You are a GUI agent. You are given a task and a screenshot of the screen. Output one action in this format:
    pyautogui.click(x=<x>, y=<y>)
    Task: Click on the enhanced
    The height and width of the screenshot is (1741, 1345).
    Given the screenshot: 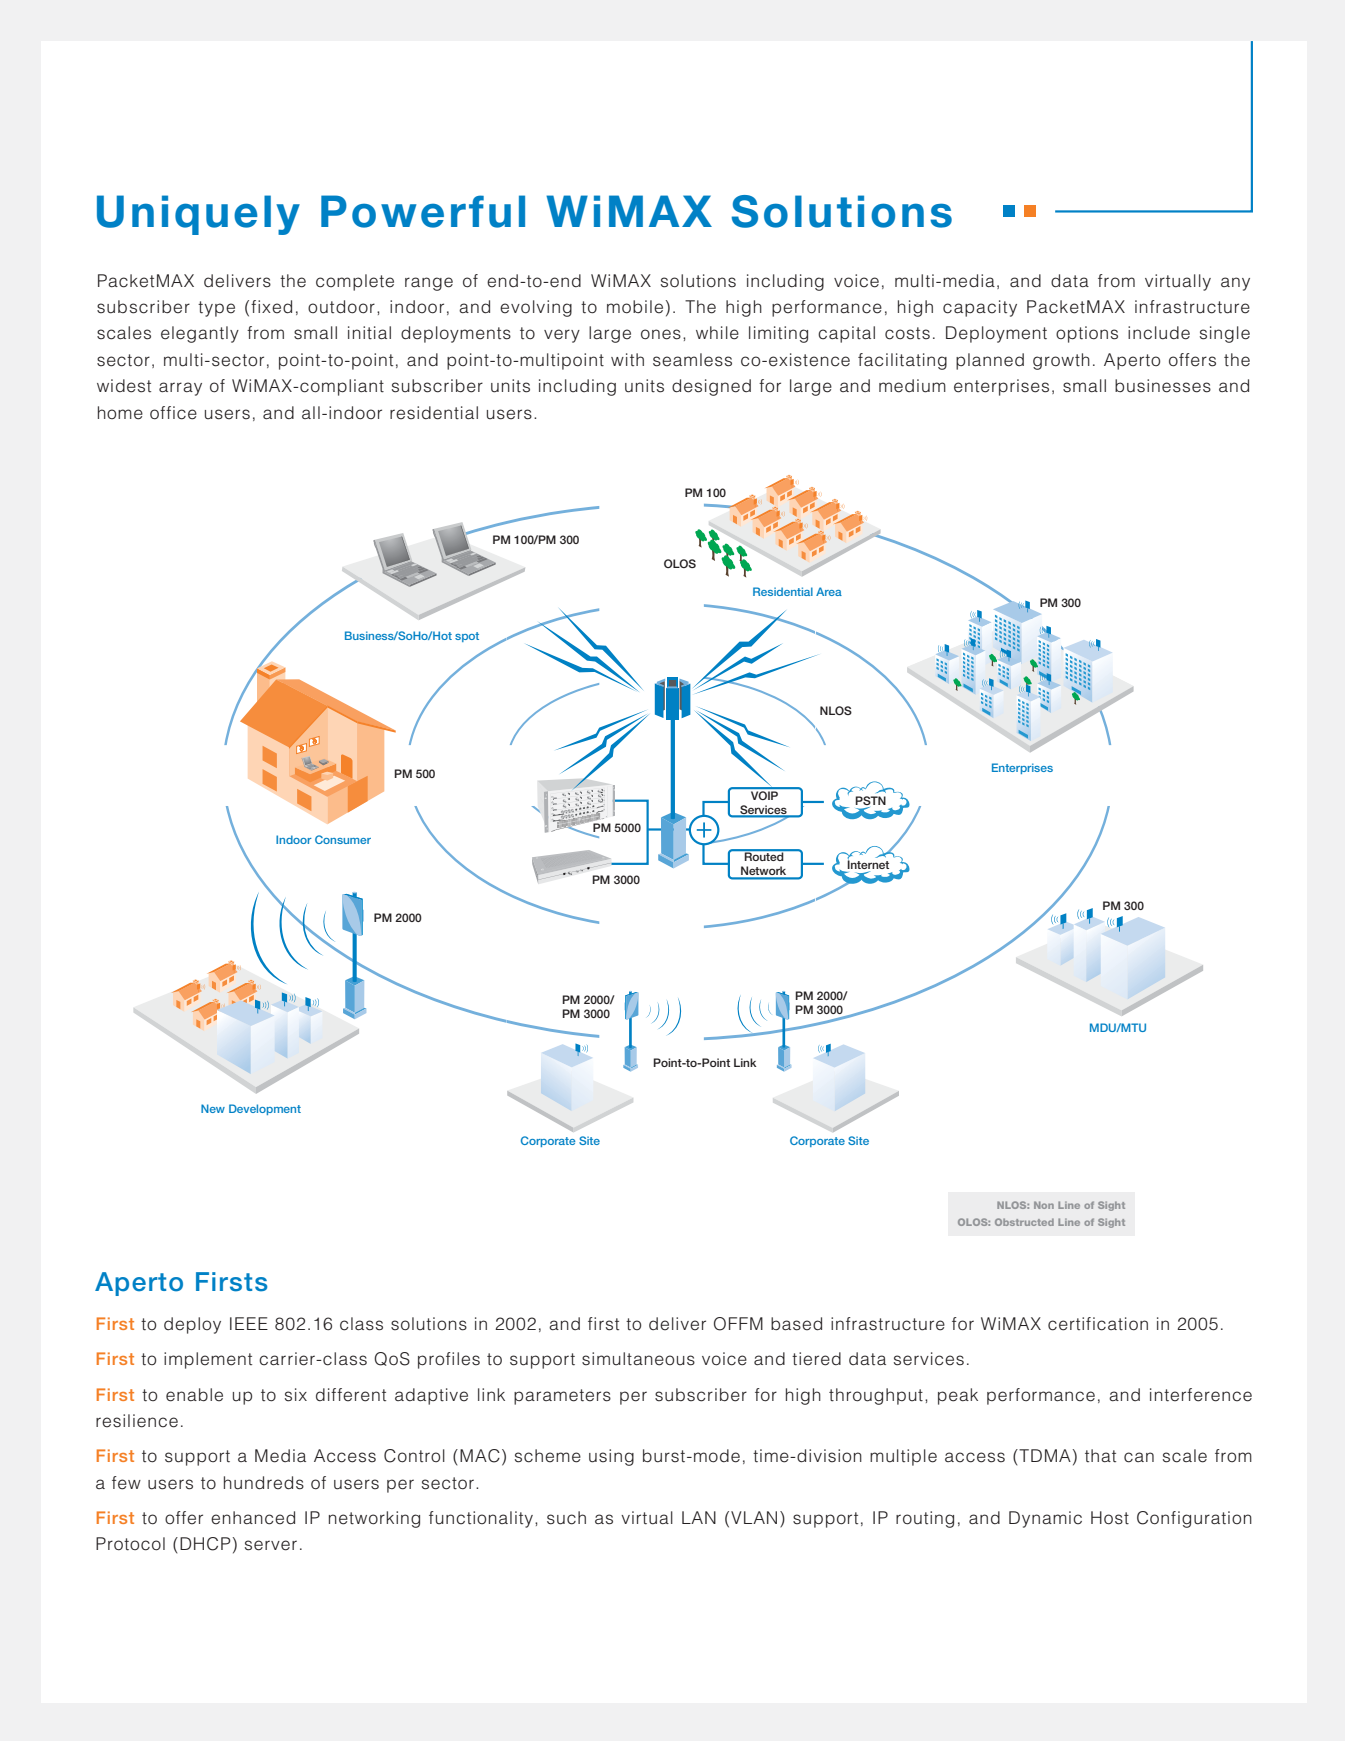 What is the action you would take?
    pyautogui.click(x=253, y=1518)
